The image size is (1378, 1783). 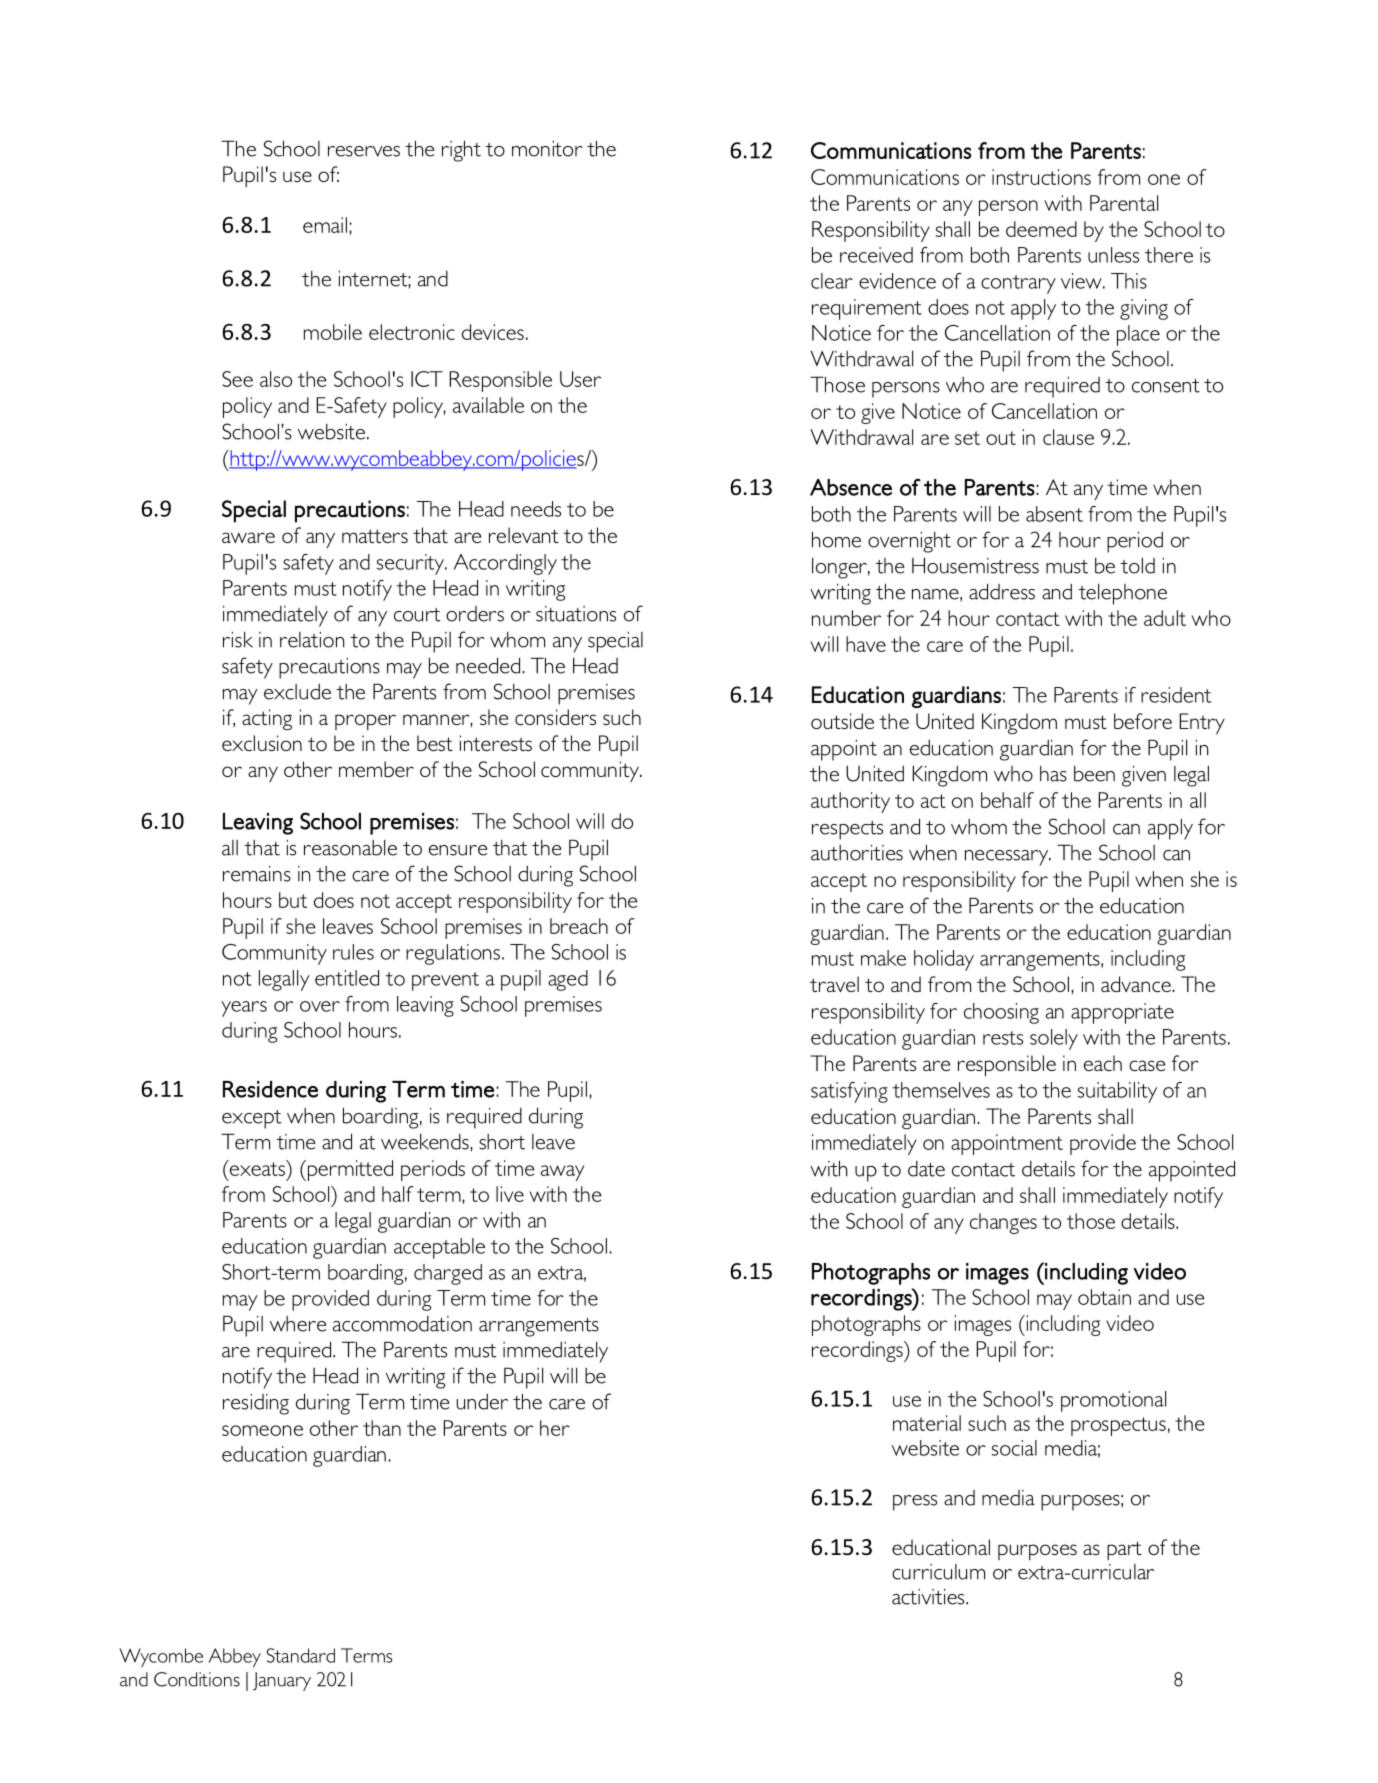 What do you see at coordinates (375, 536) in the image?
I see `matters` at bounding box center [375, 536].
